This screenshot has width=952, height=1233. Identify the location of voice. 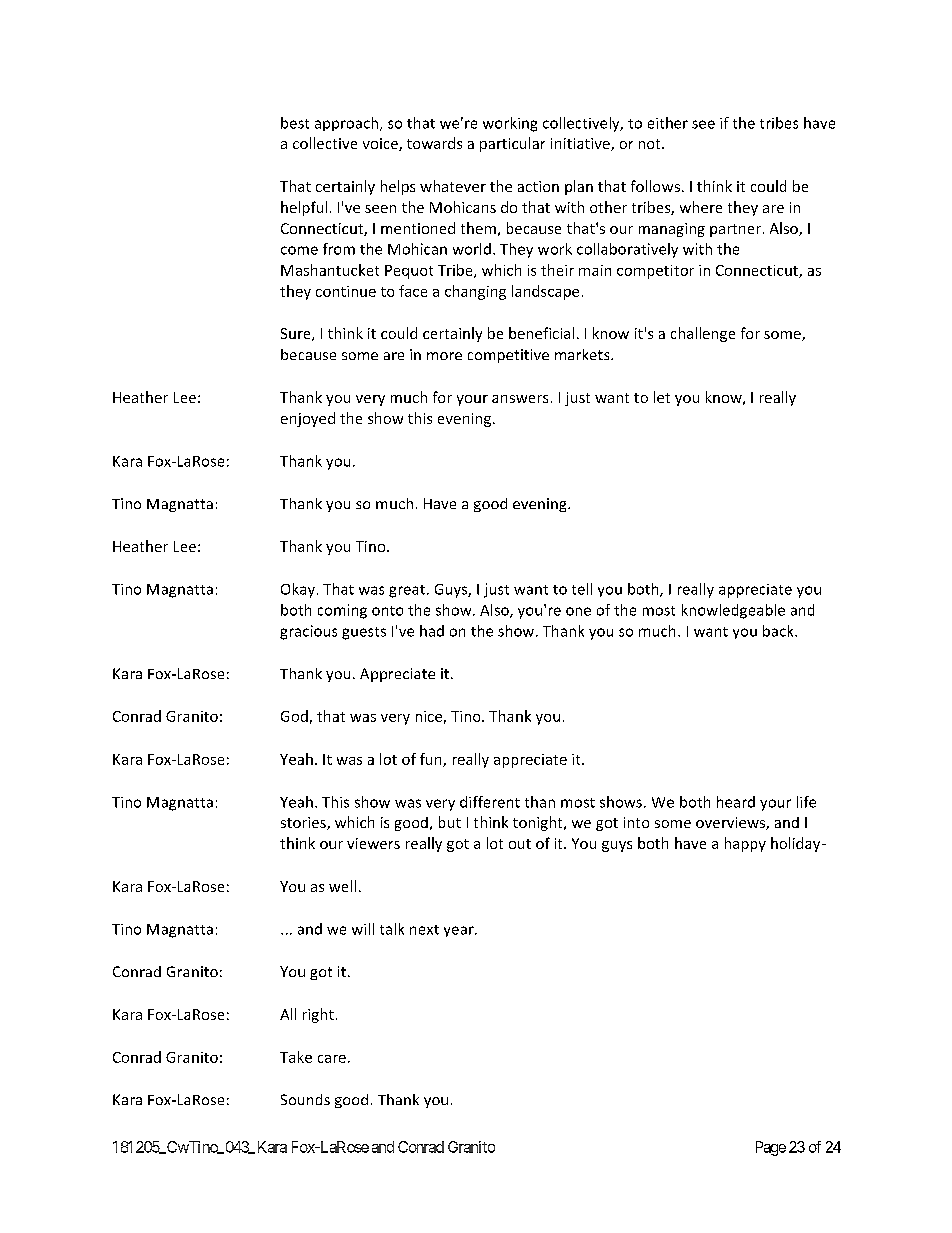
(381, 144).
